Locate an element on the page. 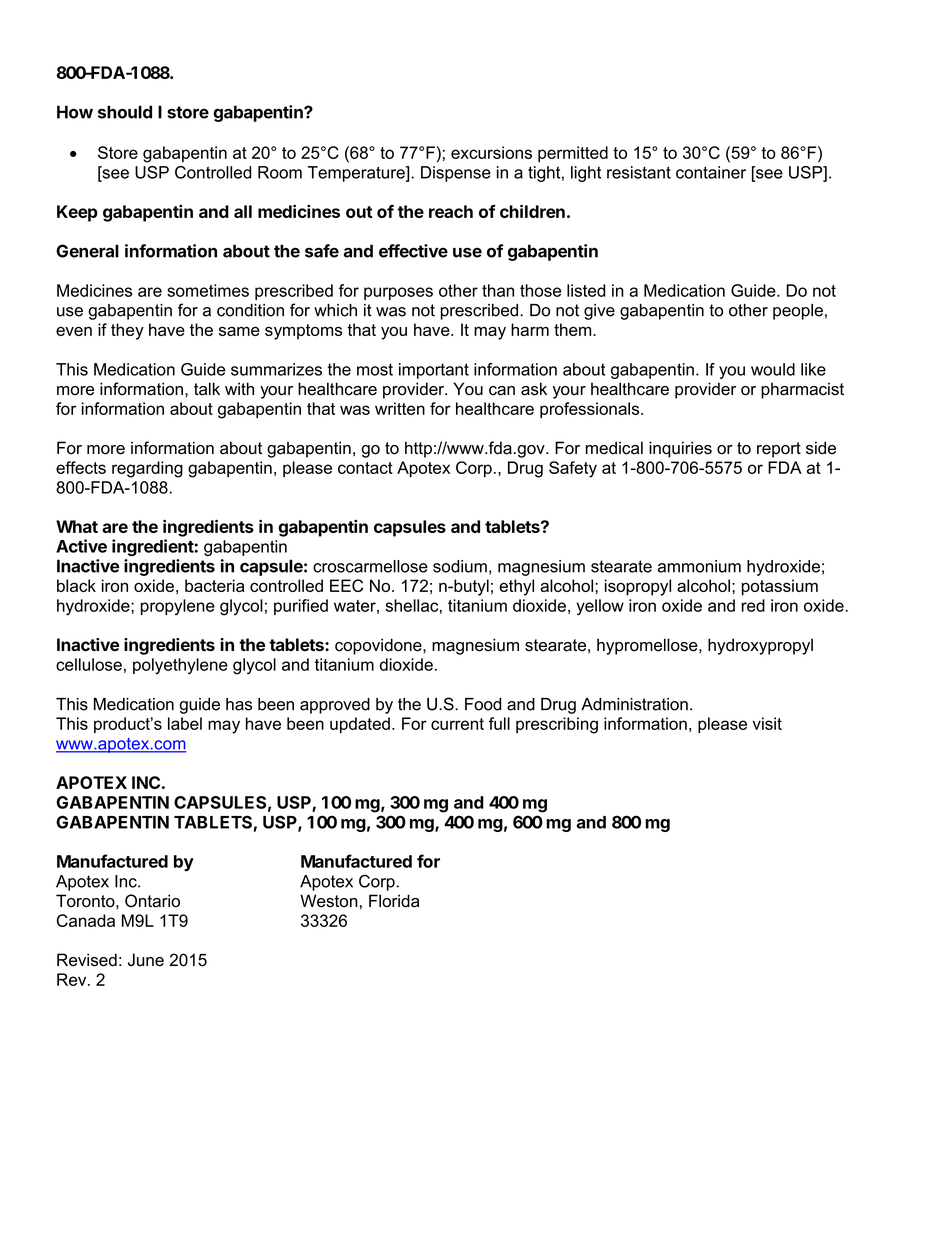  sodium is located at coordinates (460, 566).
